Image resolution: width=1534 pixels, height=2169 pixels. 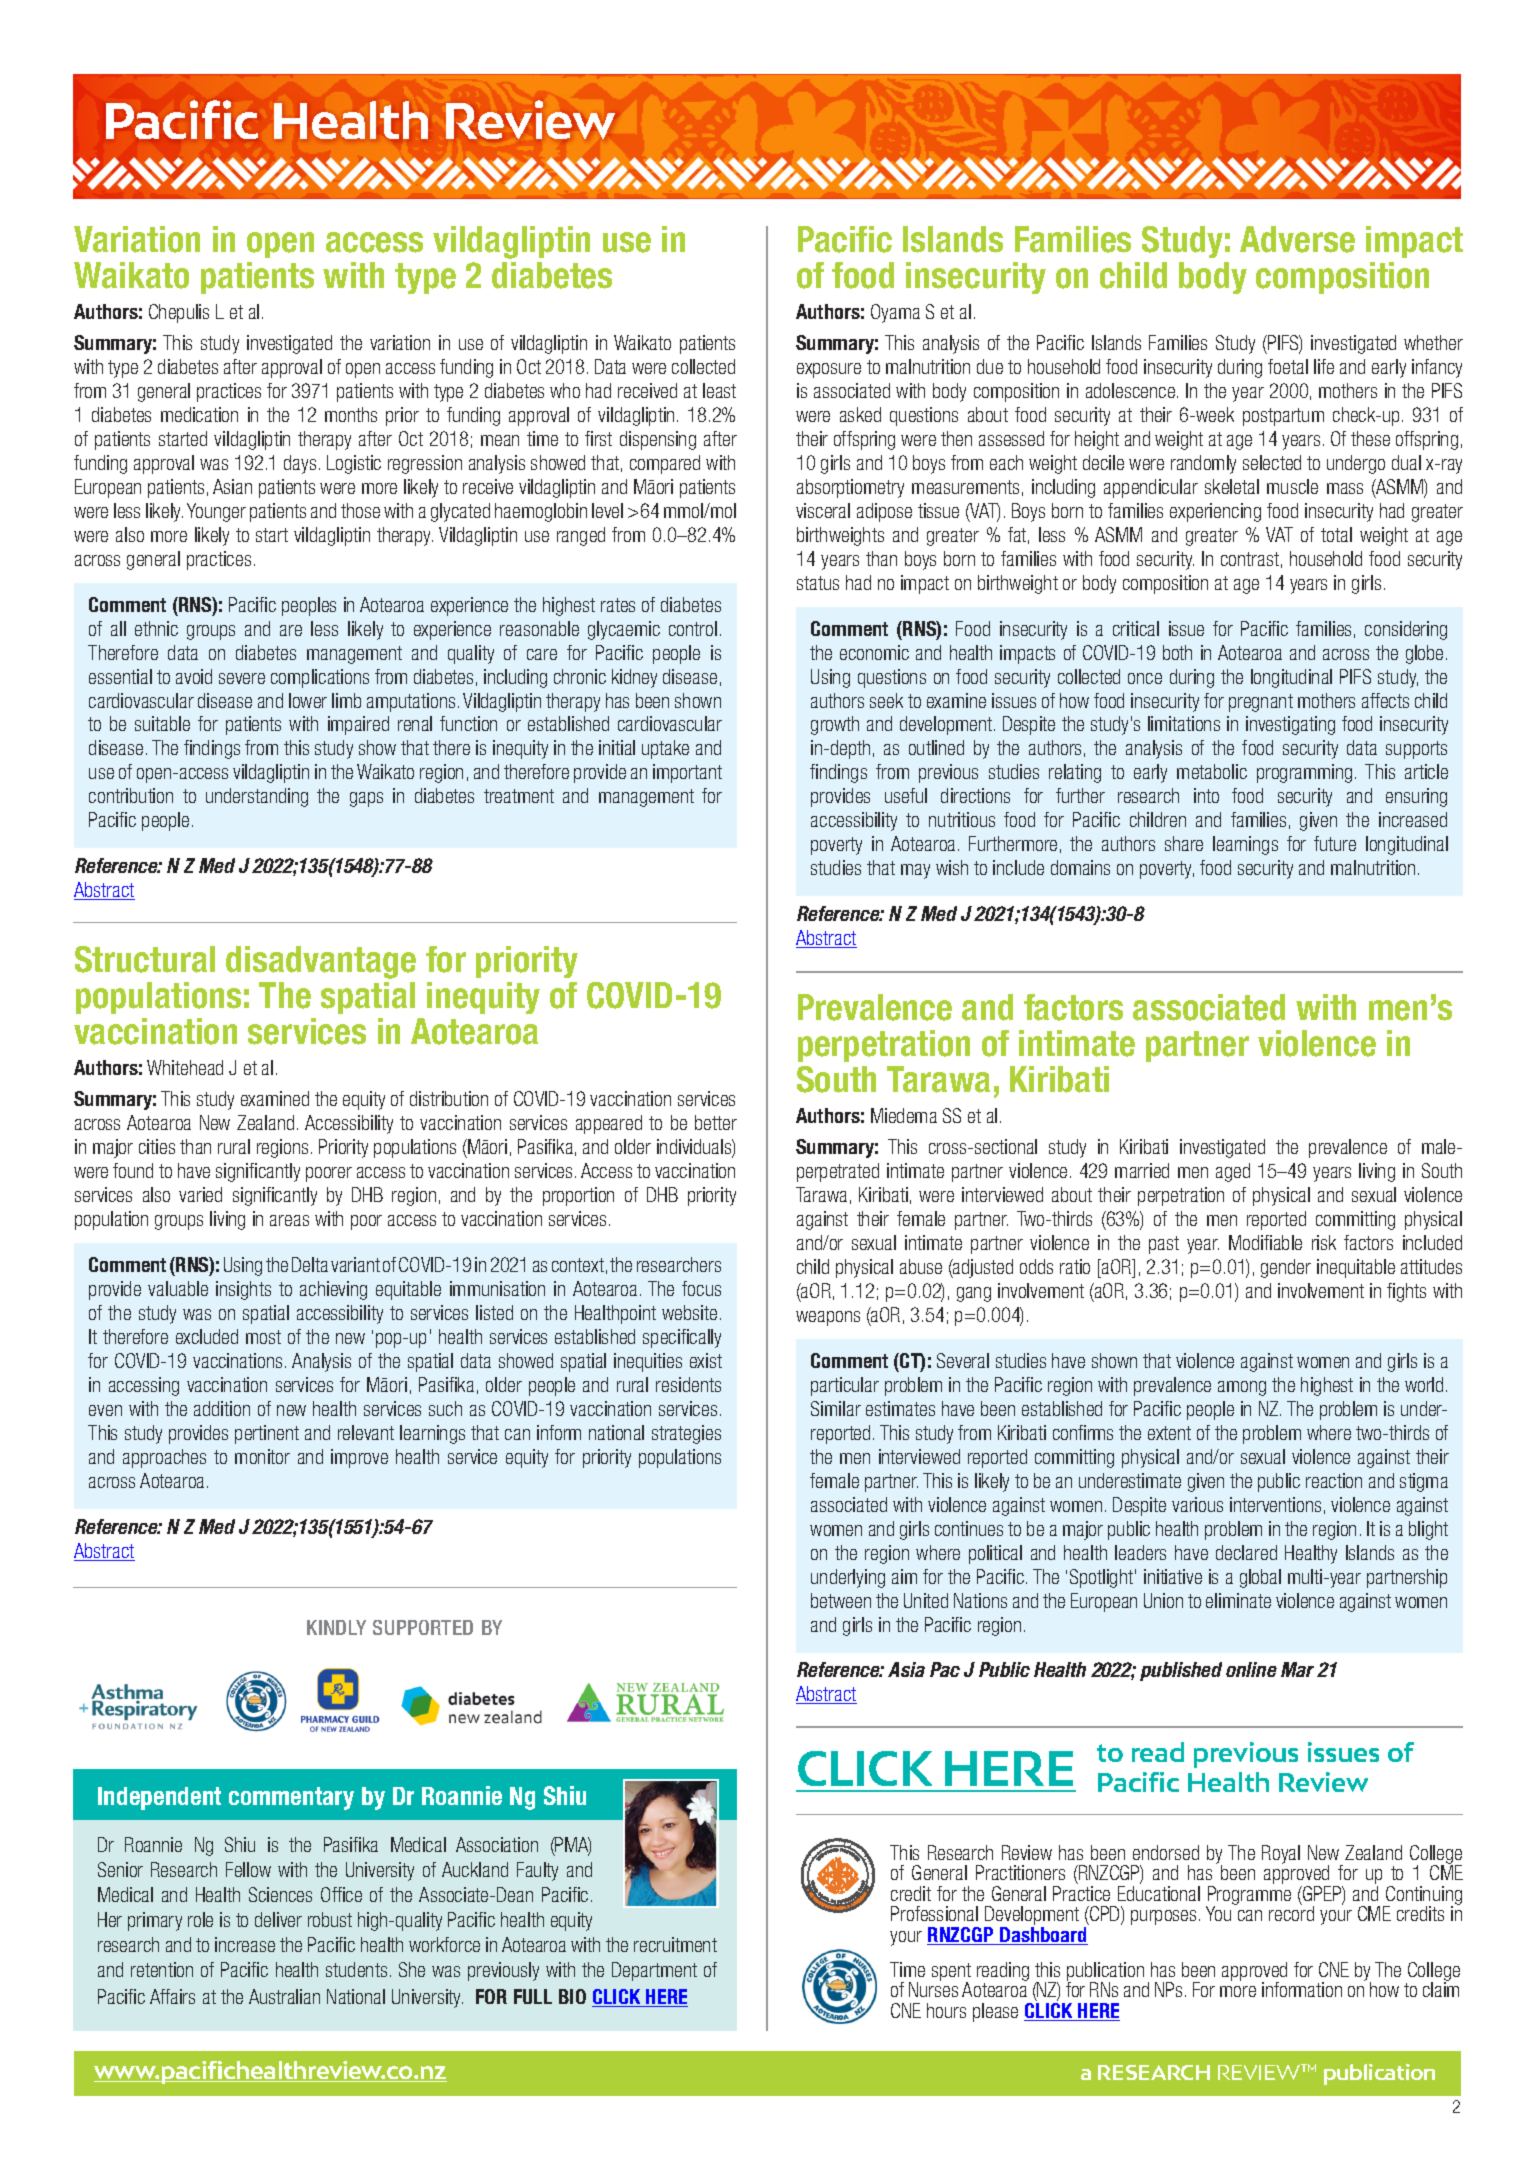 I want to click on gaps, so click(x=366, y=799).
